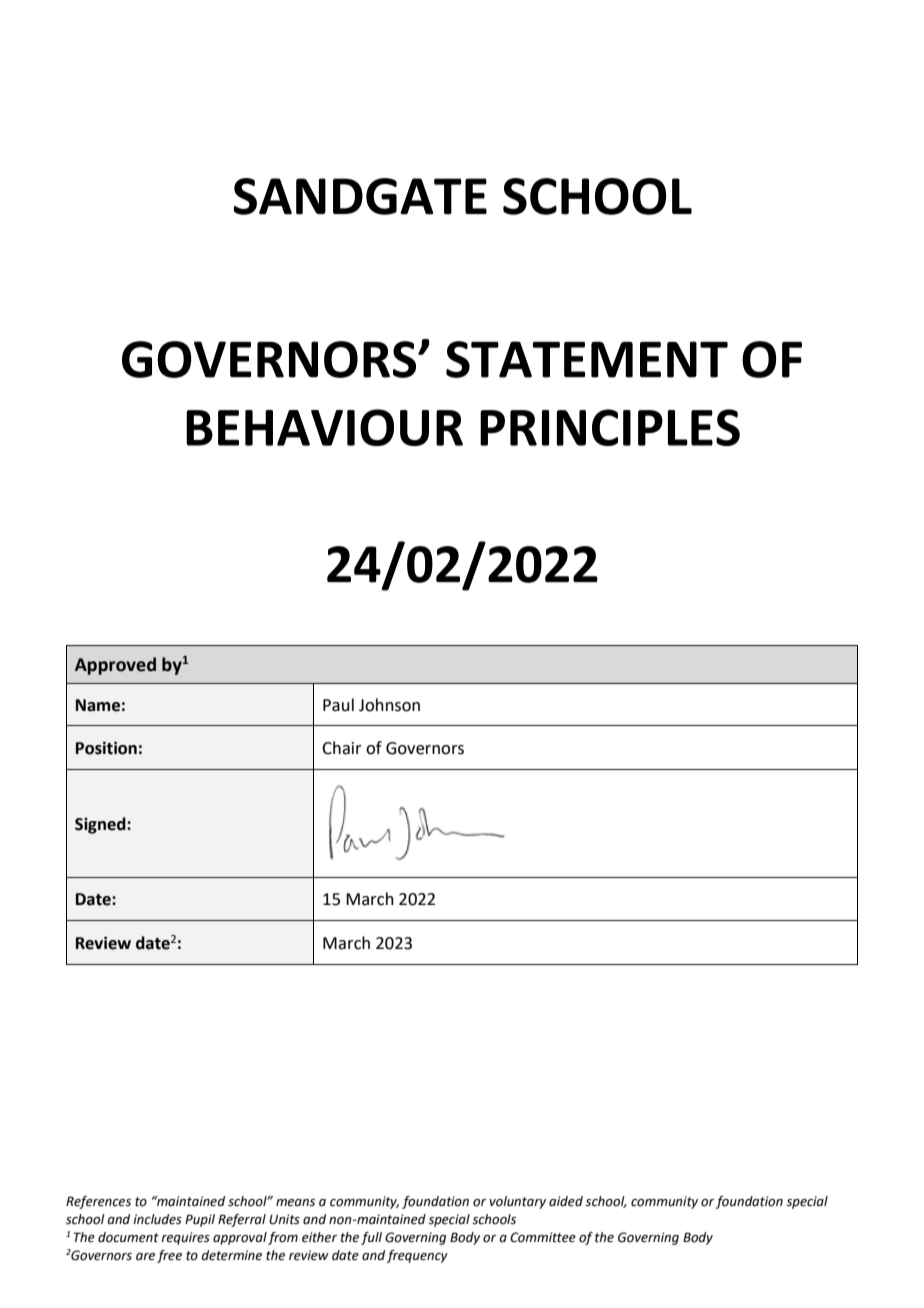 The height and width of the page is (1308, 924). Describe the element at coordinates (101, 825) in the page. I see `Signed` at that location.
